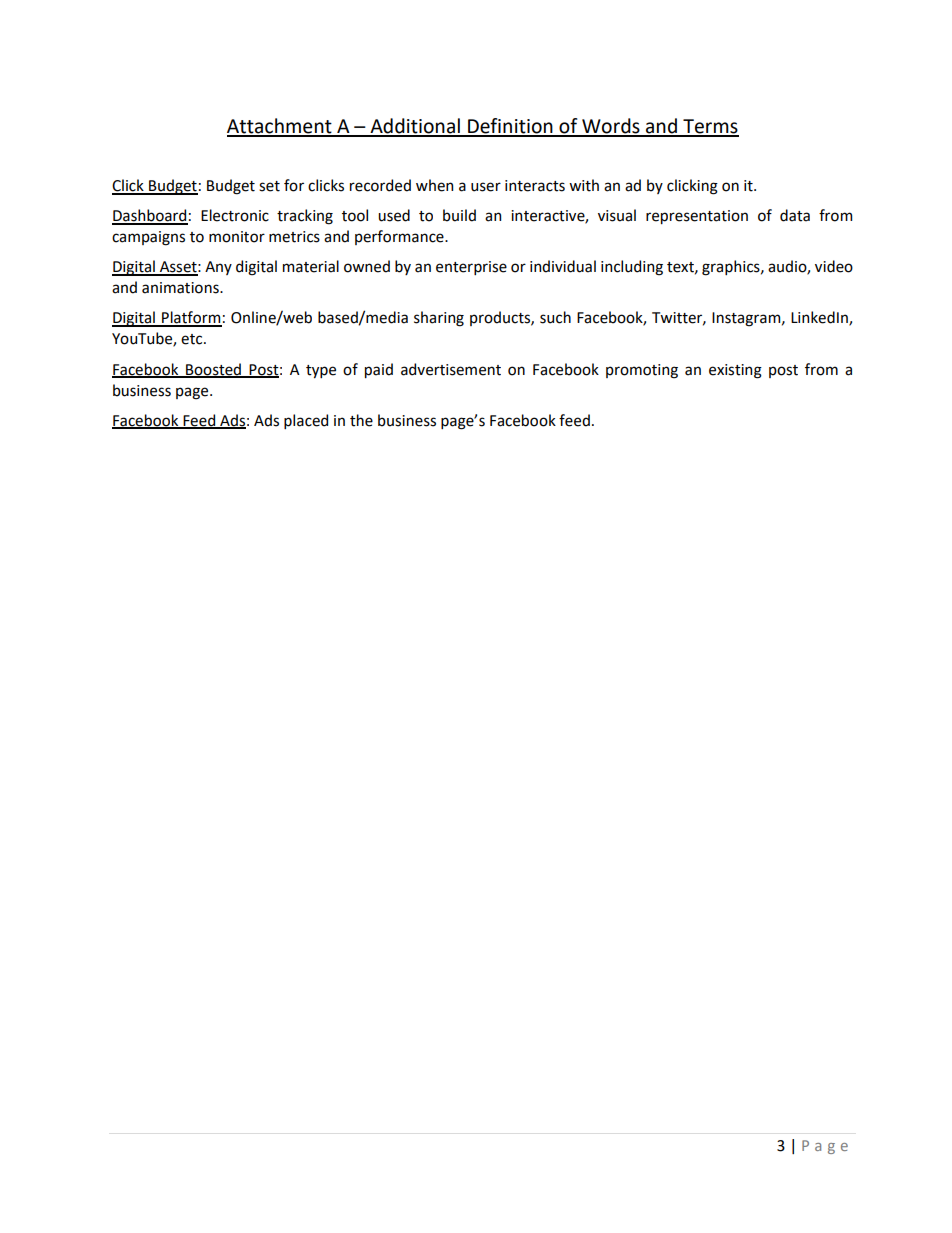 This image has height=1233, width=952. I want to click on existing, so click(735, 371).
